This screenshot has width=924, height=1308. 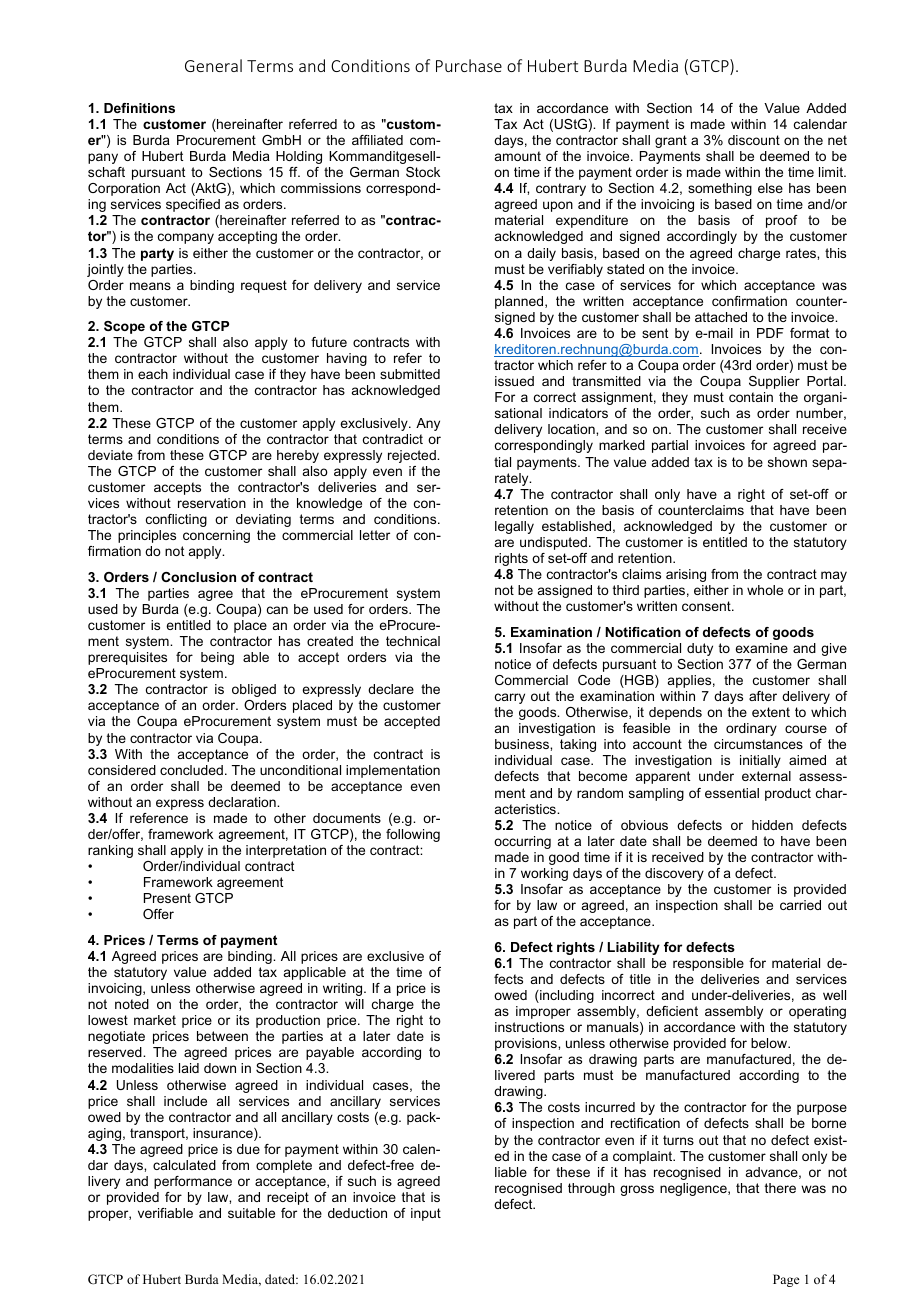 I want to click on being, so click(x=217, y=658).
